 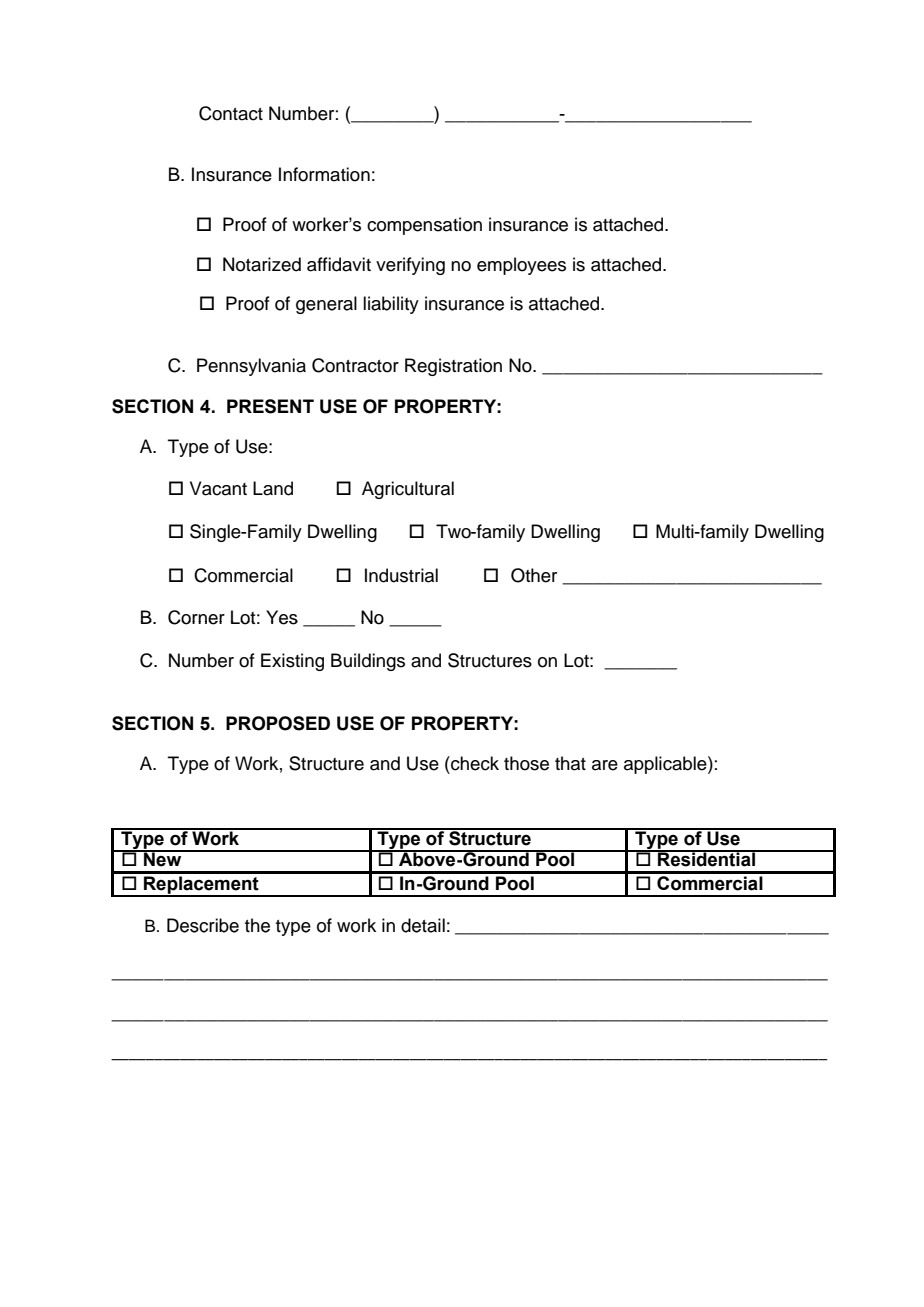 What do you see at coordinates (408, 490) in the page?
I see `Agricultural` at bounding box center [408, 490].
